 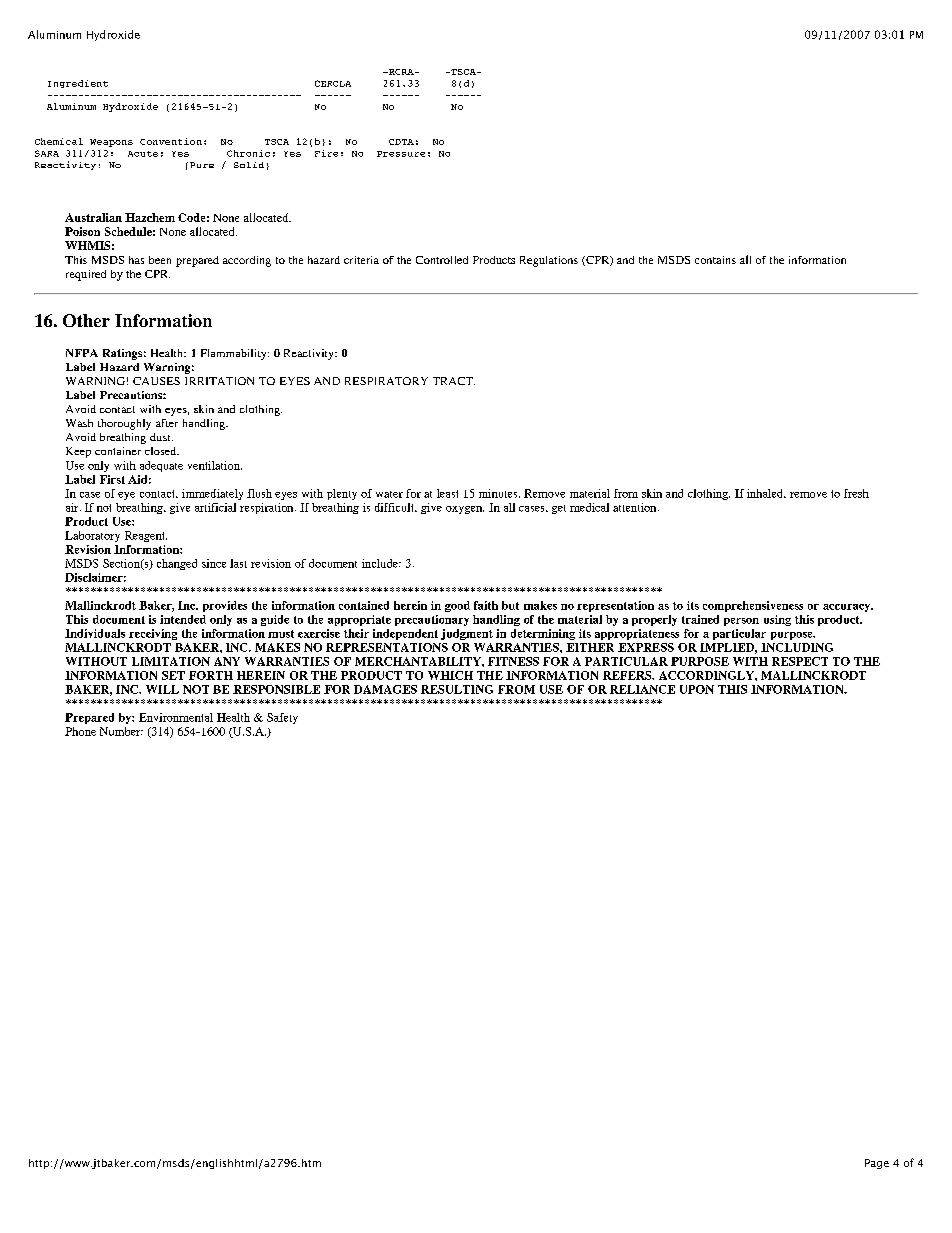 What do you see at coordinates (697, 689) in the document?
I see `UPON` at bounding box center [697, 689].
